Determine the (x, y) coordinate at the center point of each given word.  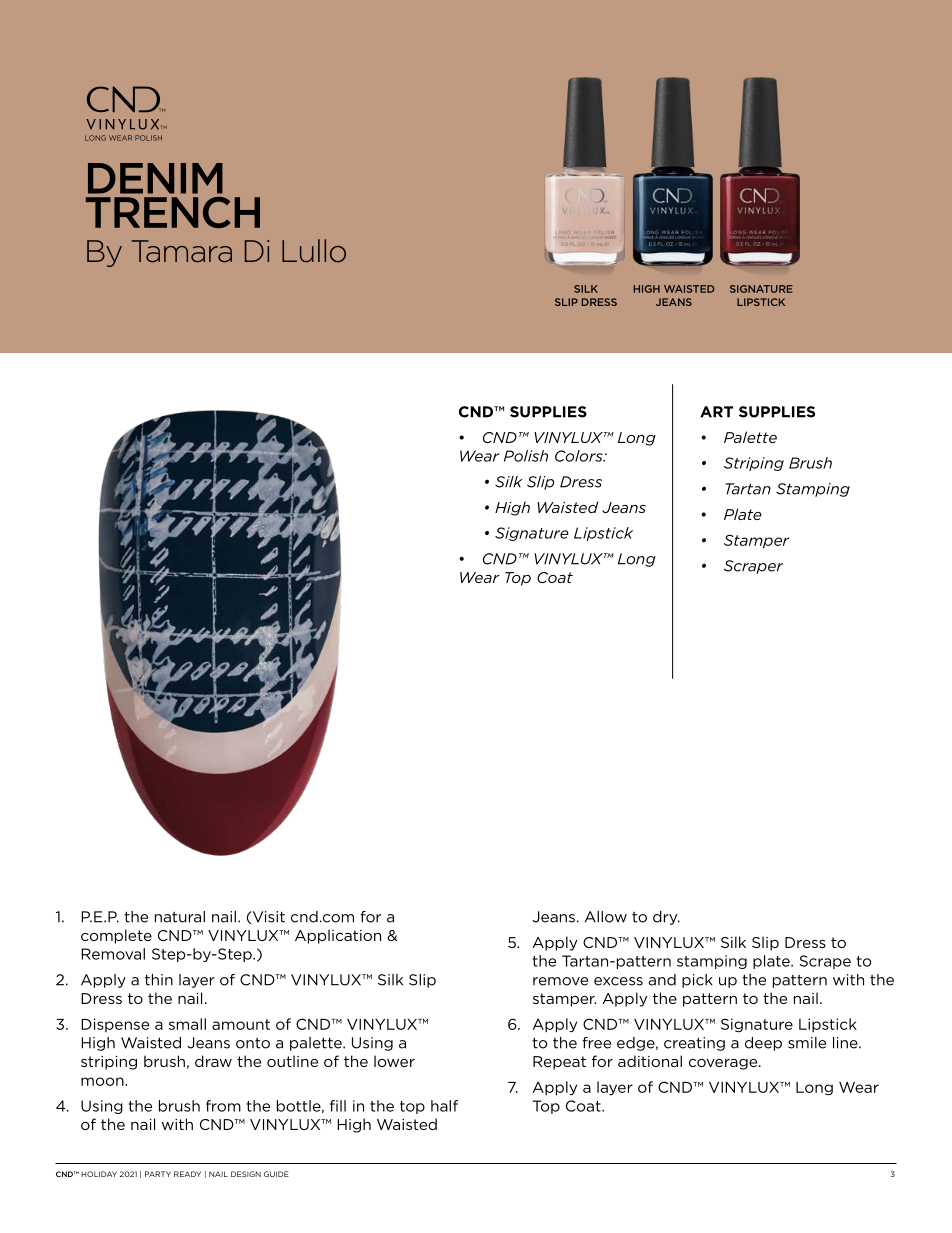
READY (187, 1174)
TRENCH (173, 212)
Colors (580, 456)
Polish (526, 456)
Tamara (182, 251)
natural (180, 917)
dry (666, 918)
